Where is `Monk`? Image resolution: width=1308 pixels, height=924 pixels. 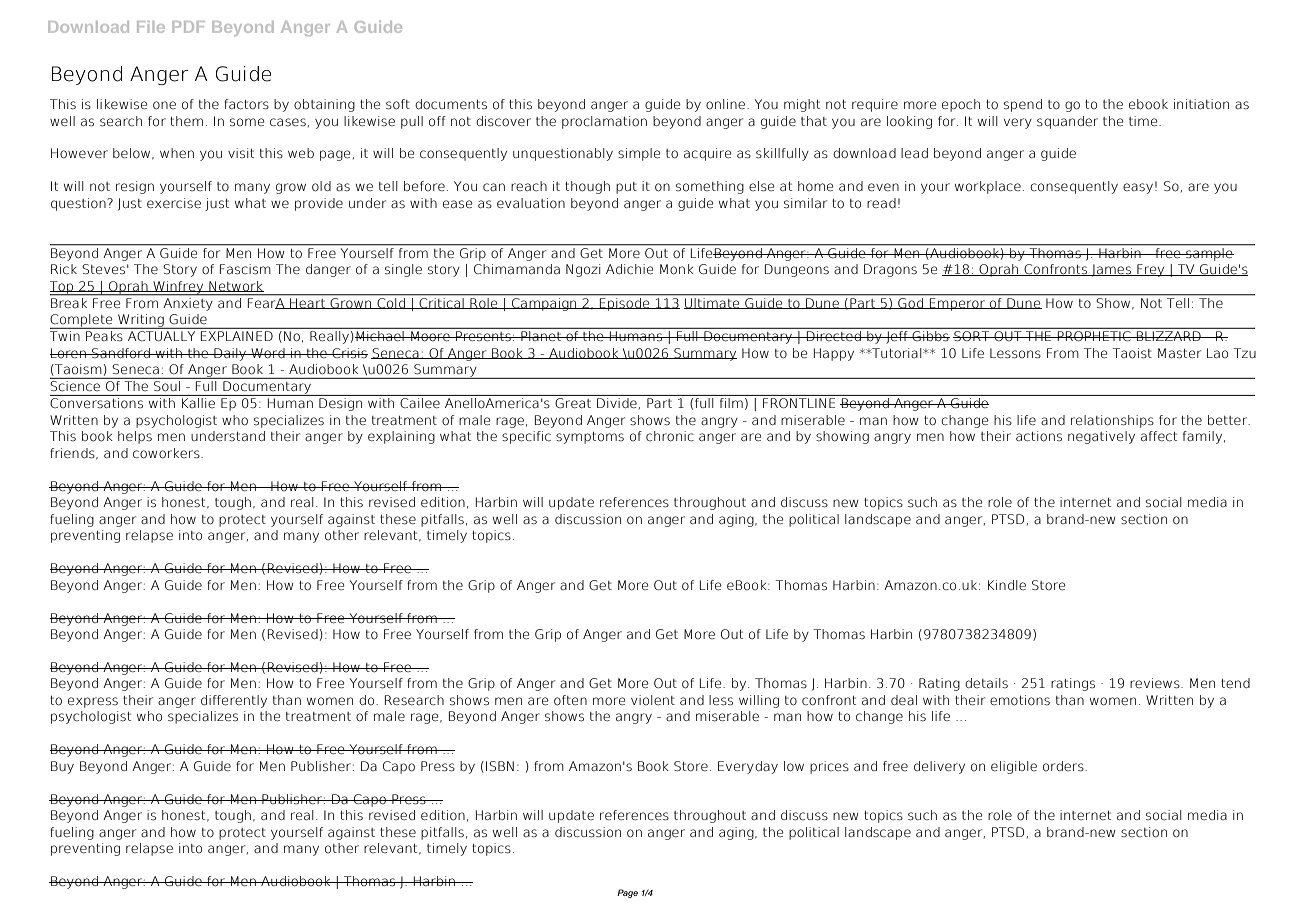
Monk is located at coordinates (677, 269).
